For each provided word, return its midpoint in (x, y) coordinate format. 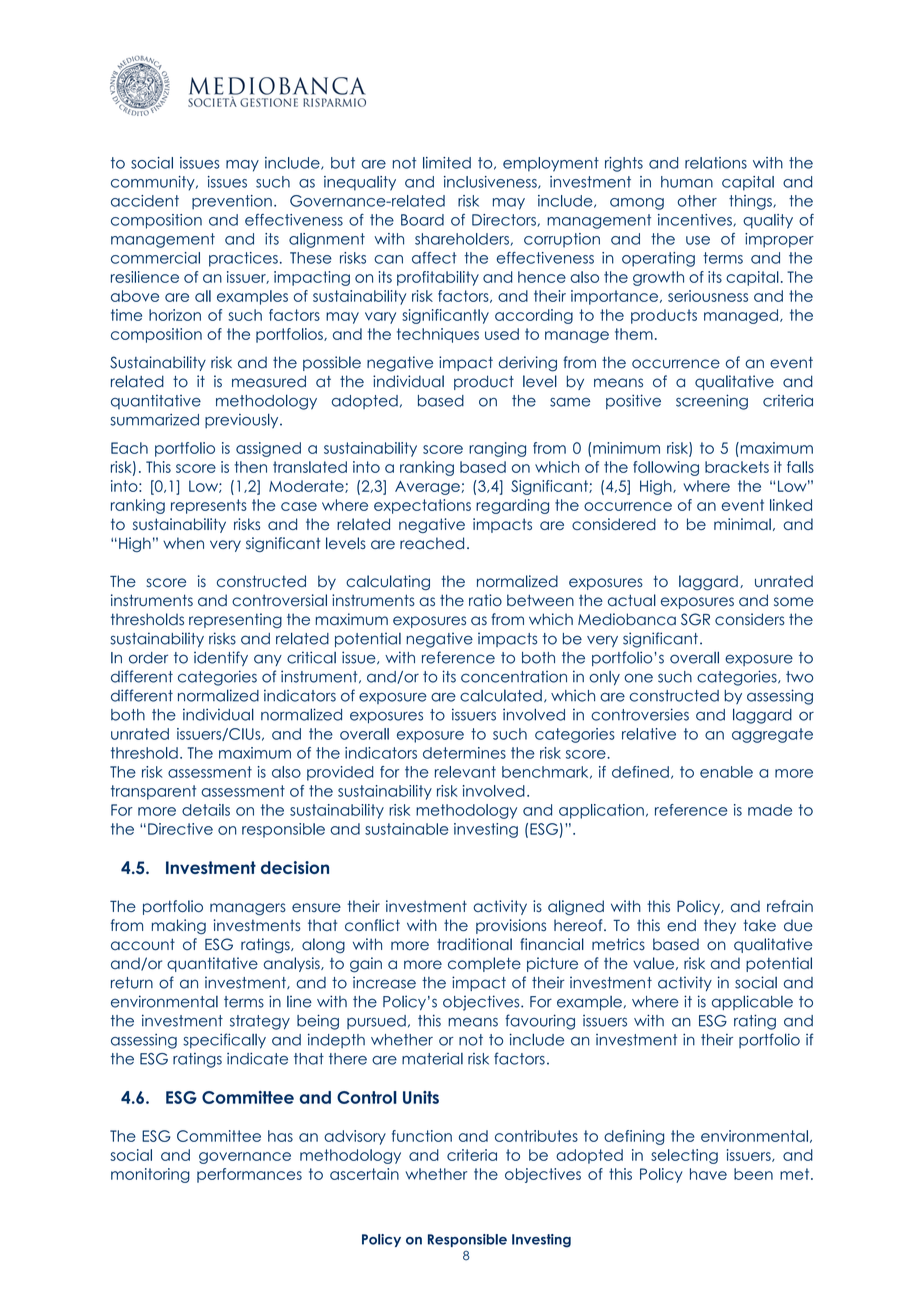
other (697, 201)
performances (249, 1175)
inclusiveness (491, 182)
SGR (695, 619)
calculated (501, 696)
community (154, 183)
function (422, 1136)
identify (221, 658)
